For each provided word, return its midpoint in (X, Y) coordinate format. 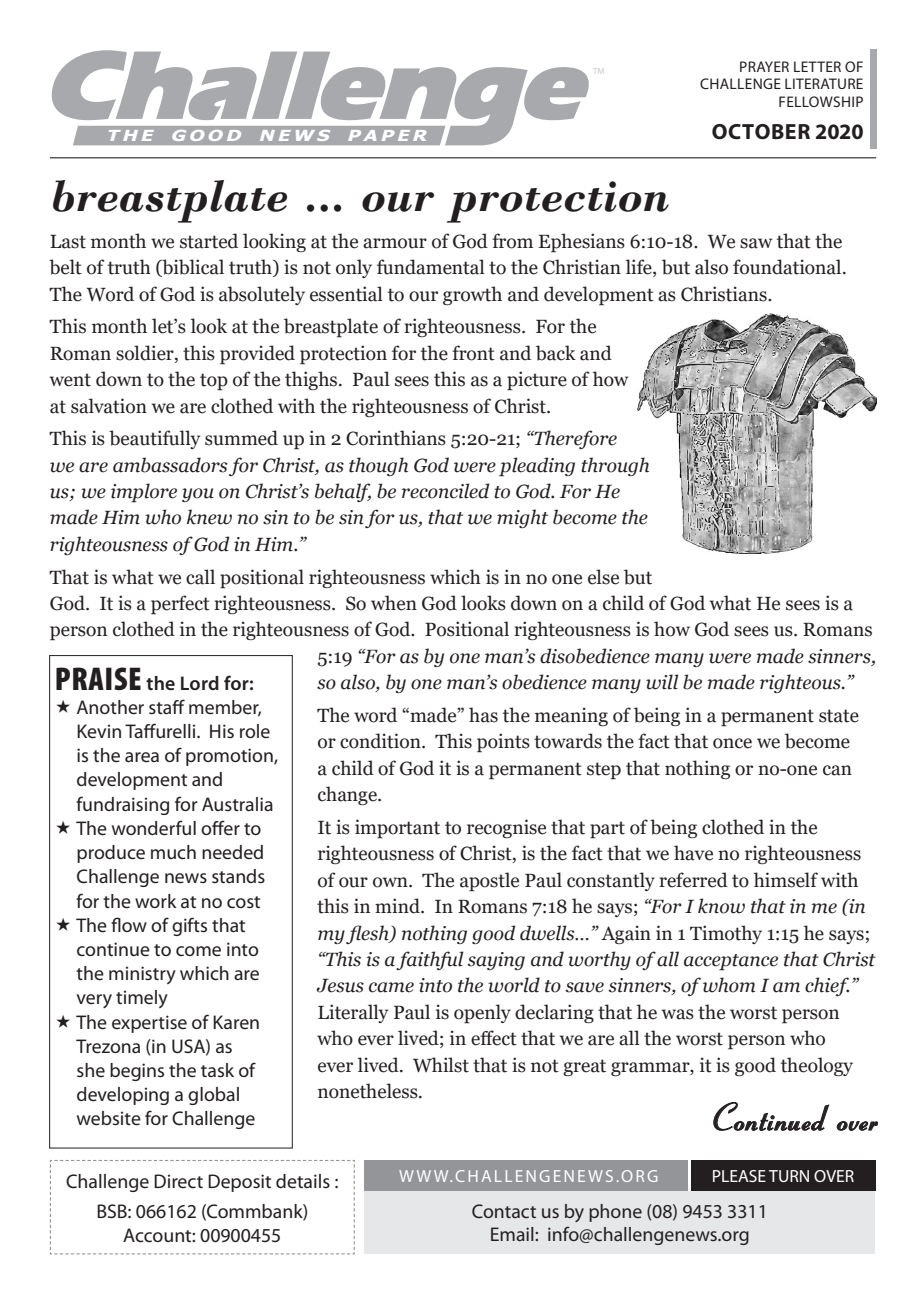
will (662, 682)
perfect (180, 605)
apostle (489, 882)
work (156, 901)
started (209, 241)
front (473, 353)
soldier (146, 353)
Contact (504, 1211)
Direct (178, 1181)
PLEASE (739, 1176)
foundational (788, 267)
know (721, 906)
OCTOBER (761, 132)
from (512, 241)
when (394, 603)
